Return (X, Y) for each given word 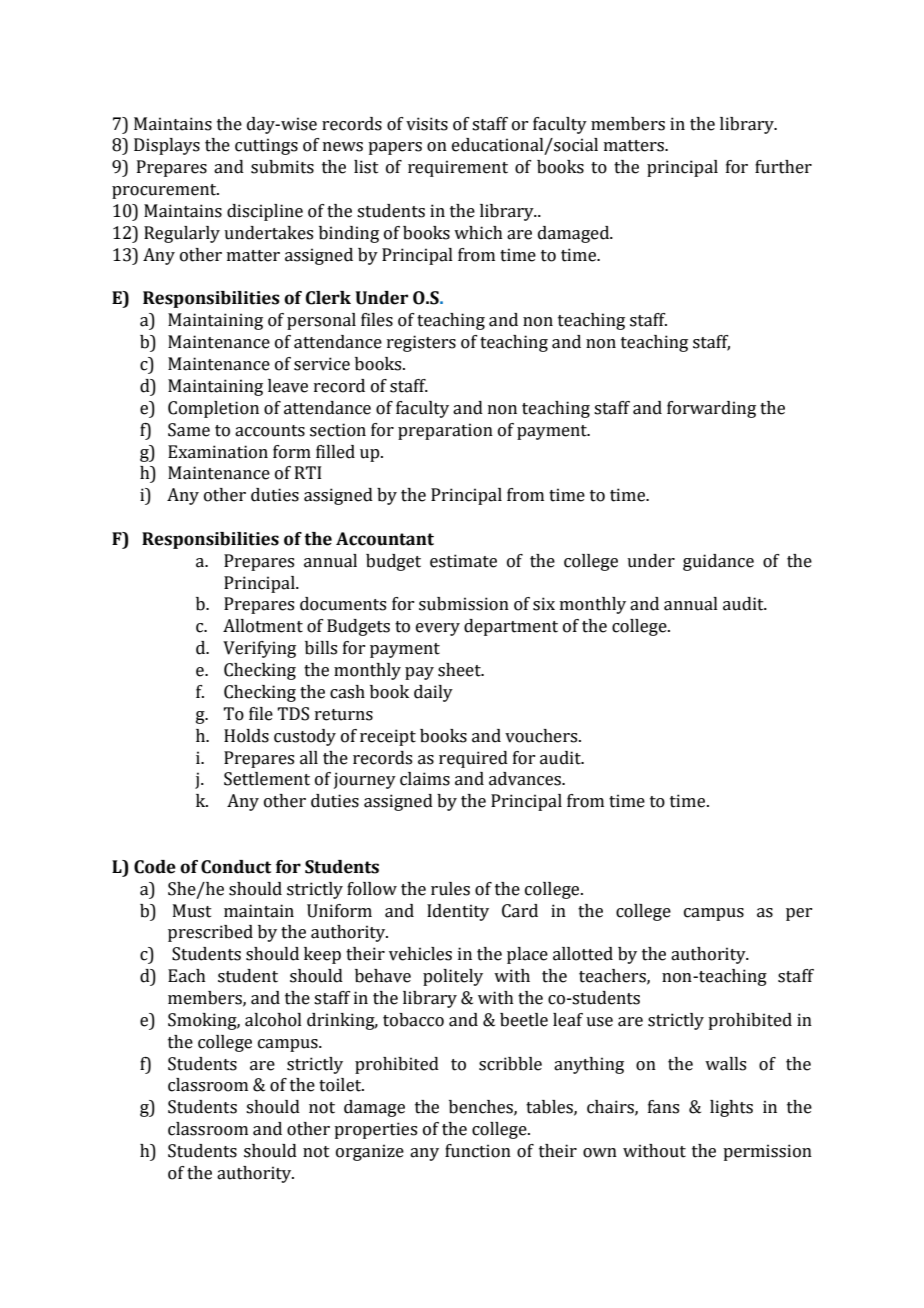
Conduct (236, 867)
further (783, 167)
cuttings (266, 146)
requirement (458, 168)
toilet (341, 1085)
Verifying (259, 649)
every (438, 629)
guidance (718, 562)
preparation (445, 431)
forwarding (711, 409)
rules (450, 889)
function (478, 1151)
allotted (583, 954)
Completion (213, 409)
